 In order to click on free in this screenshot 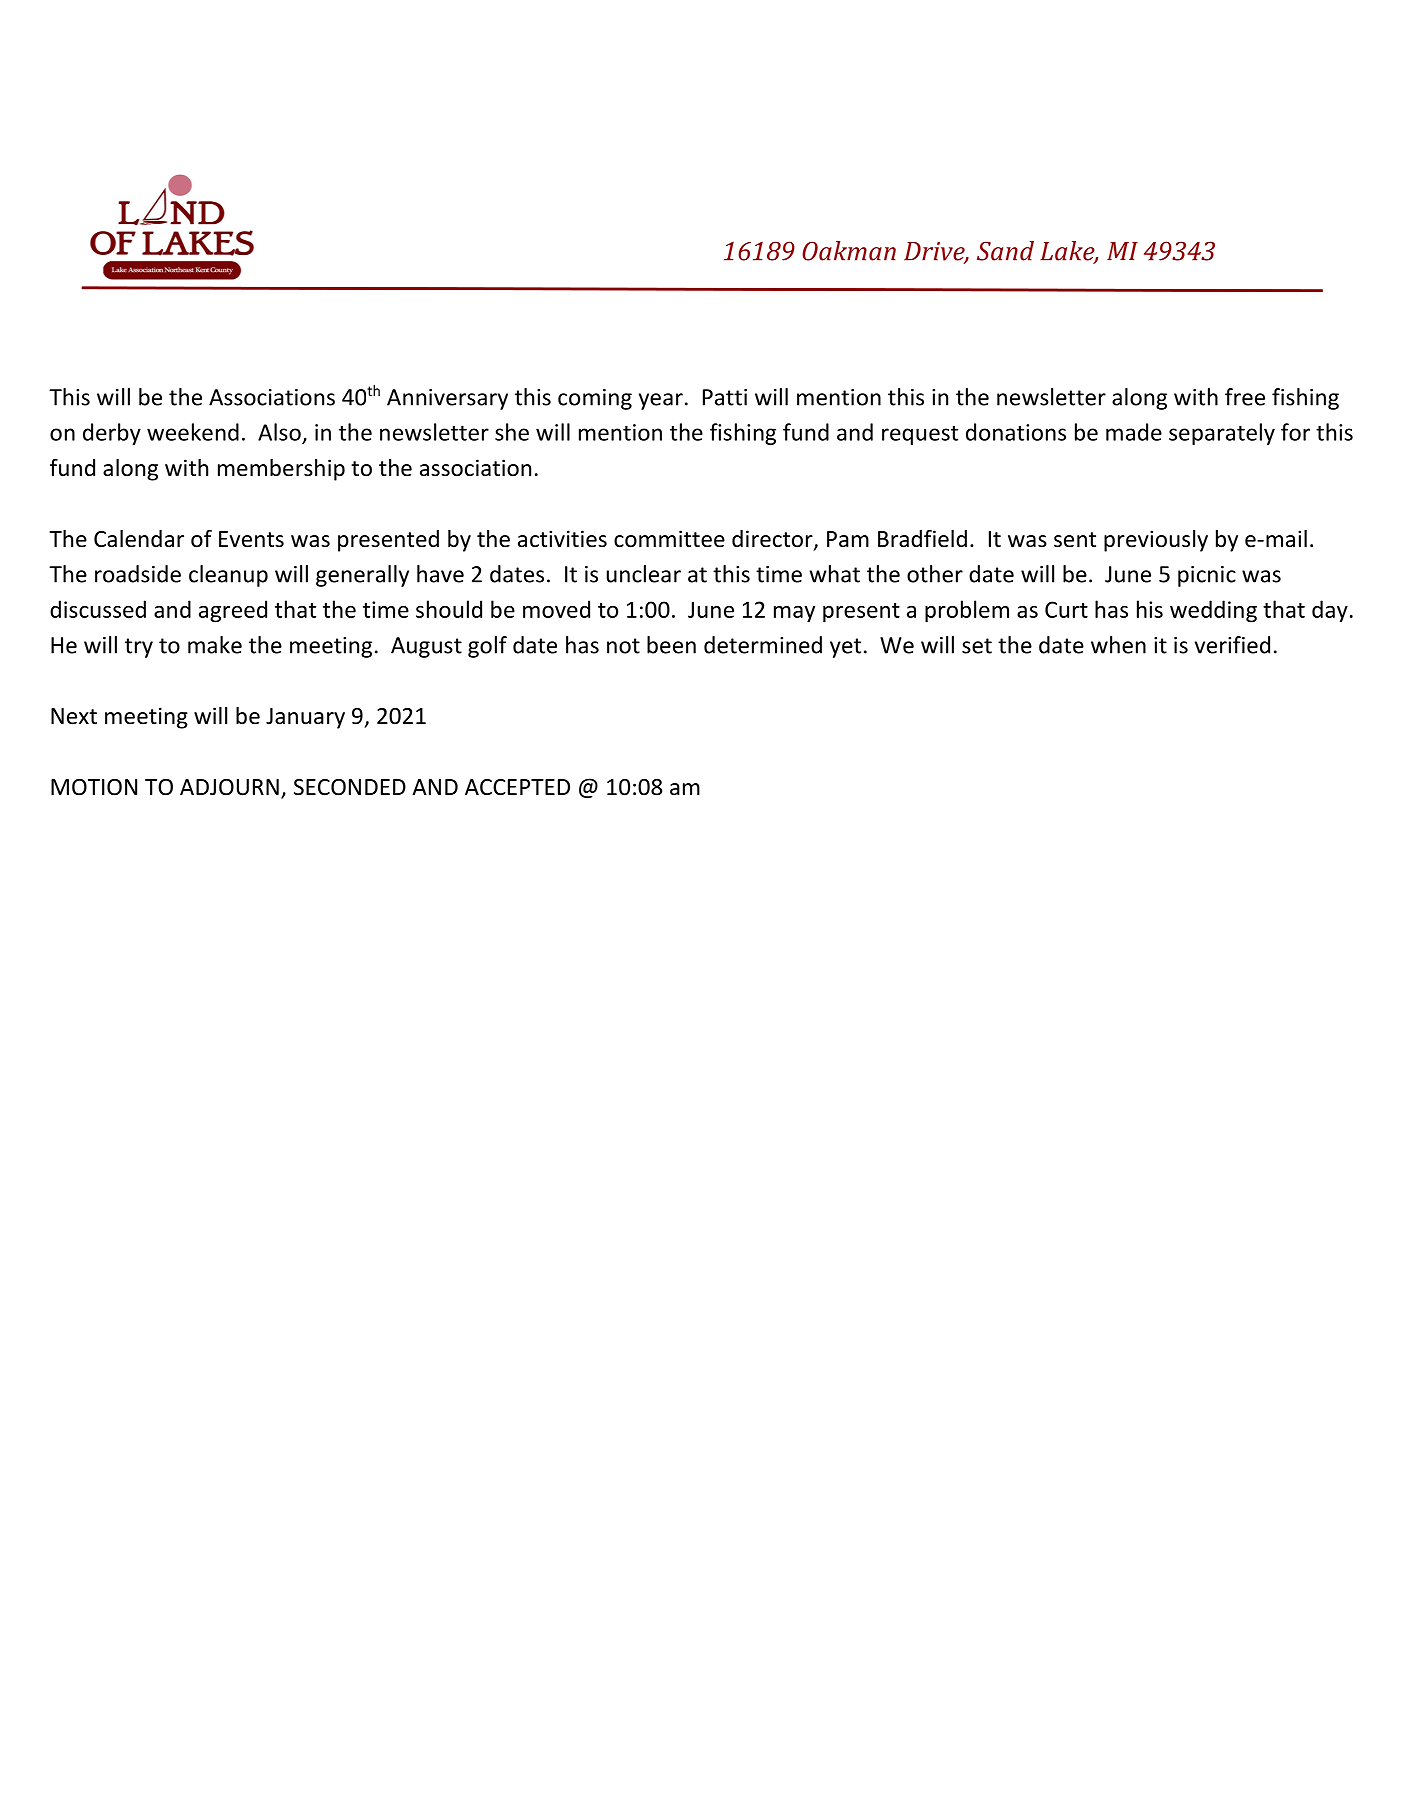, I will do `click(1245, 397)`.
